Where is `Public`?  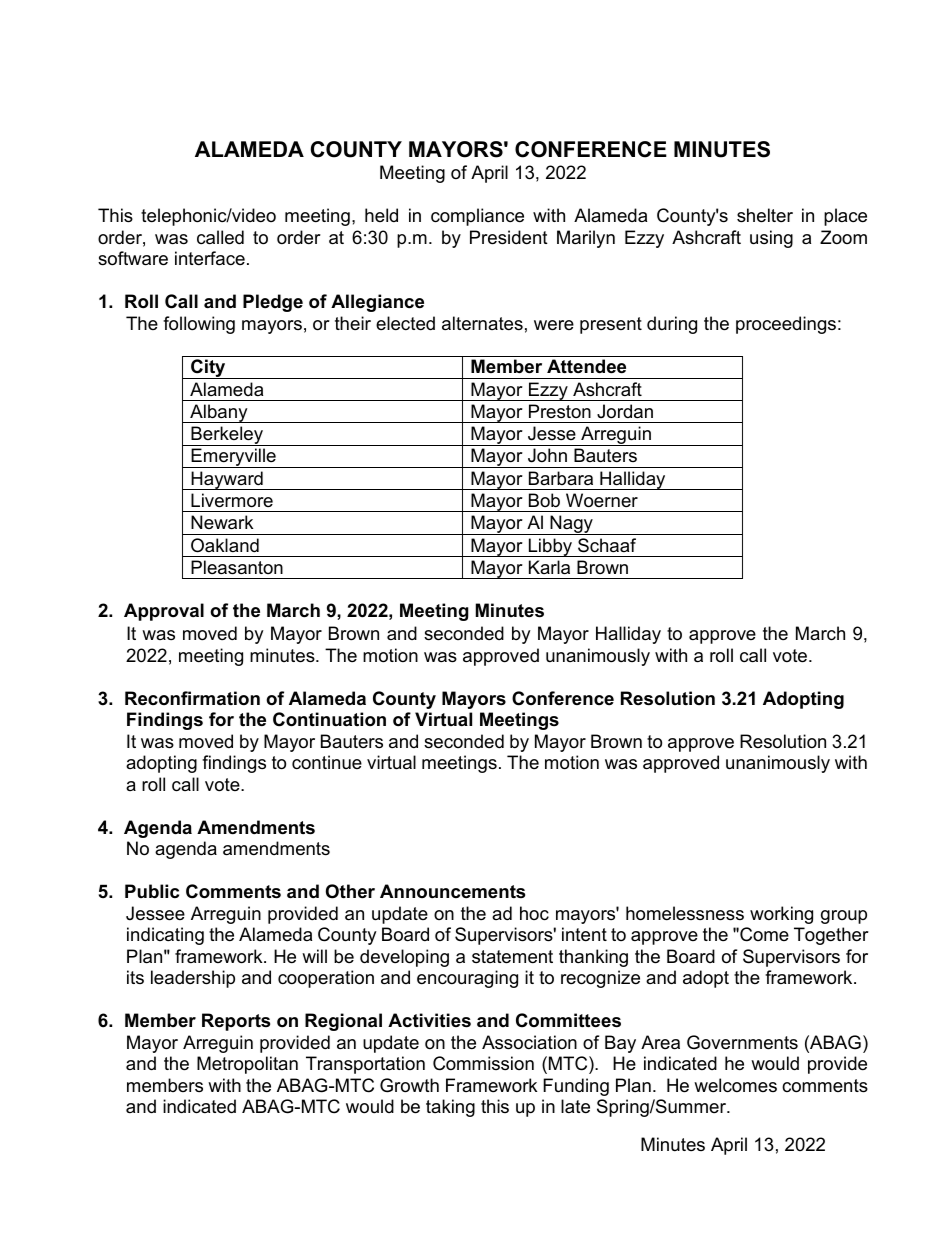
Public is located at coordinates (152, 891).
